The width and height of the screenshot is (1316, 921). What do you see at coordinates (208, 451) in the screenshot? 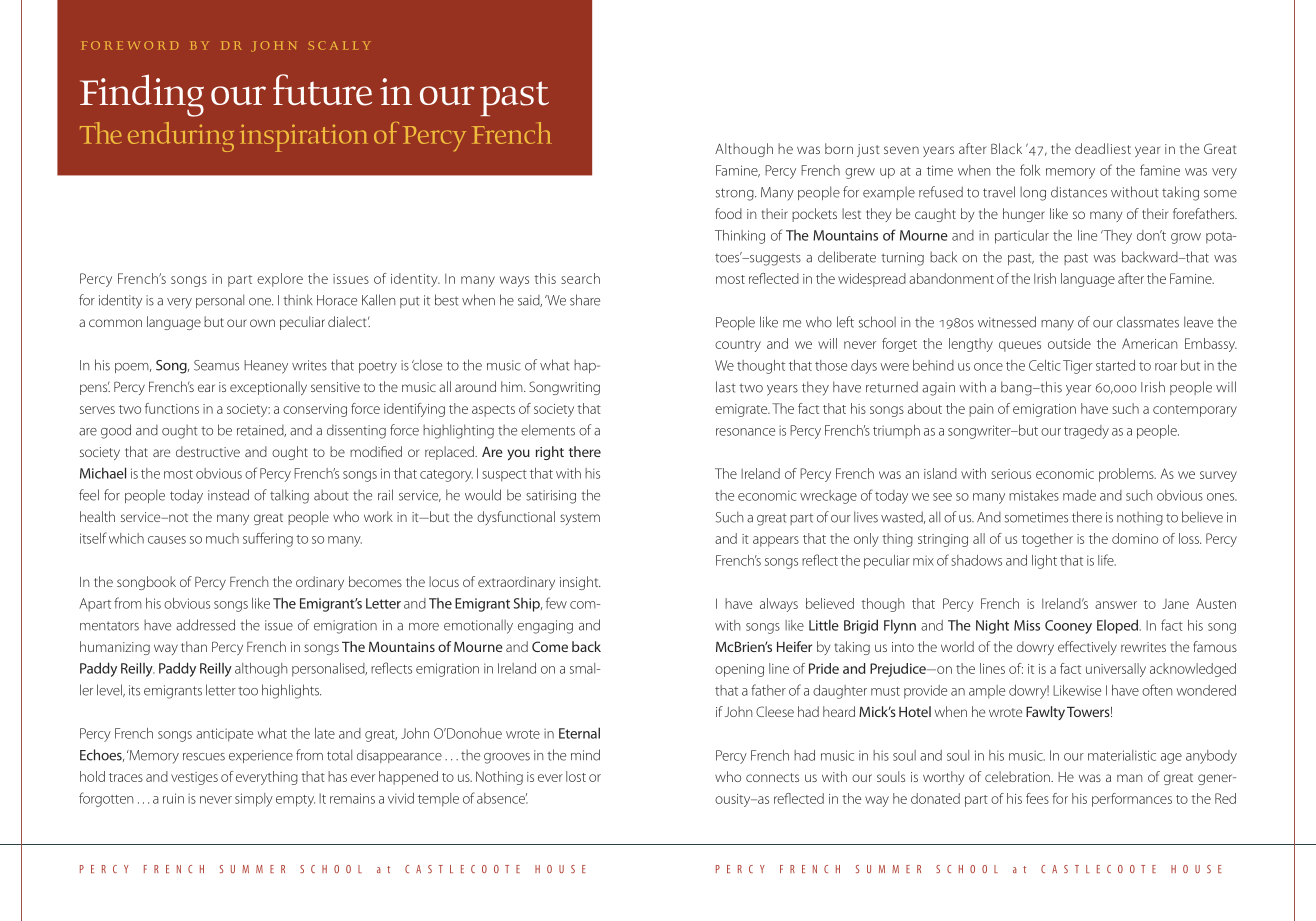
I see `destructive` at bounding box center [208, 451].
